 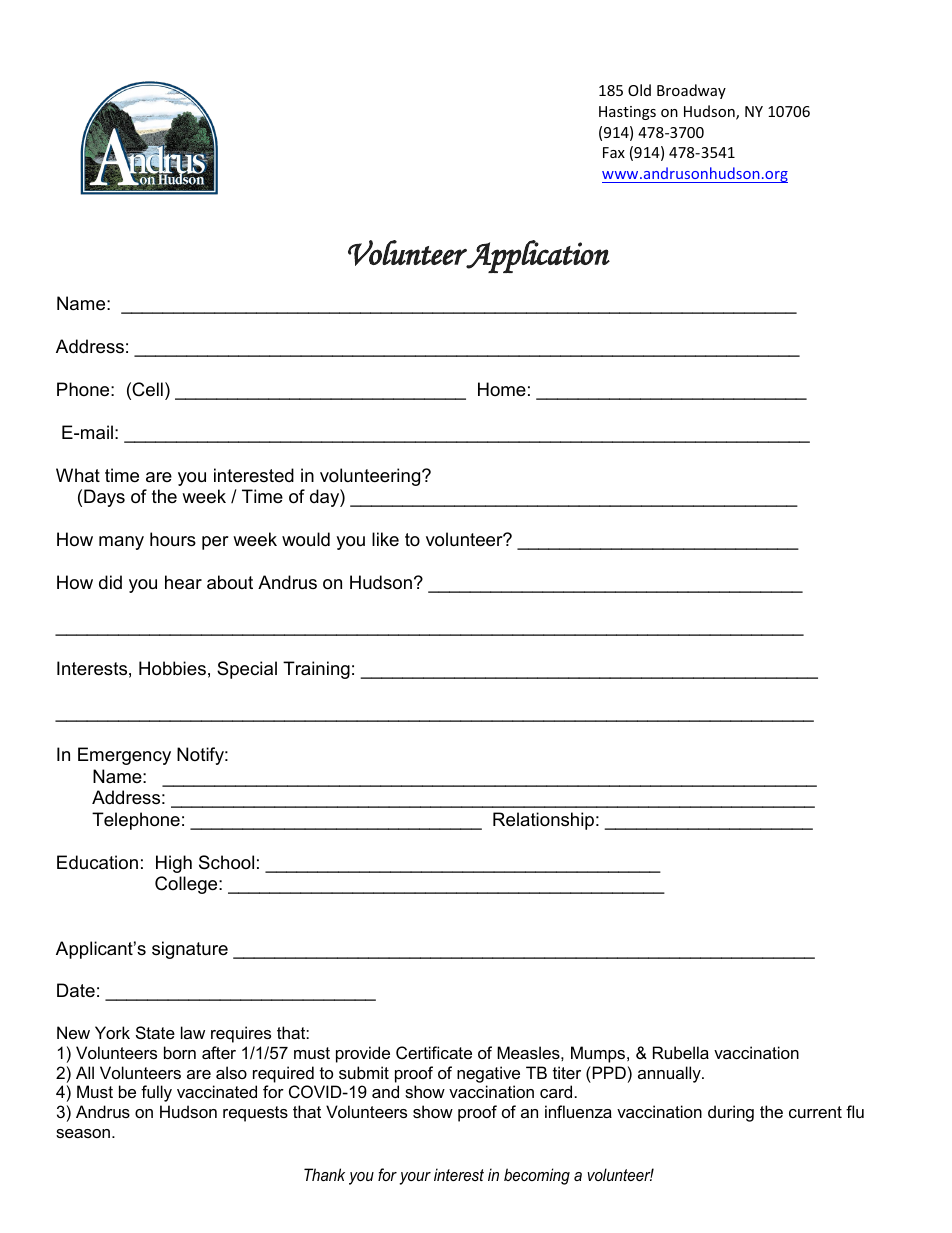 What do you see at coordinates (226, 862) in the screenshot?
I see `School` at bounding box center [226, 862].
